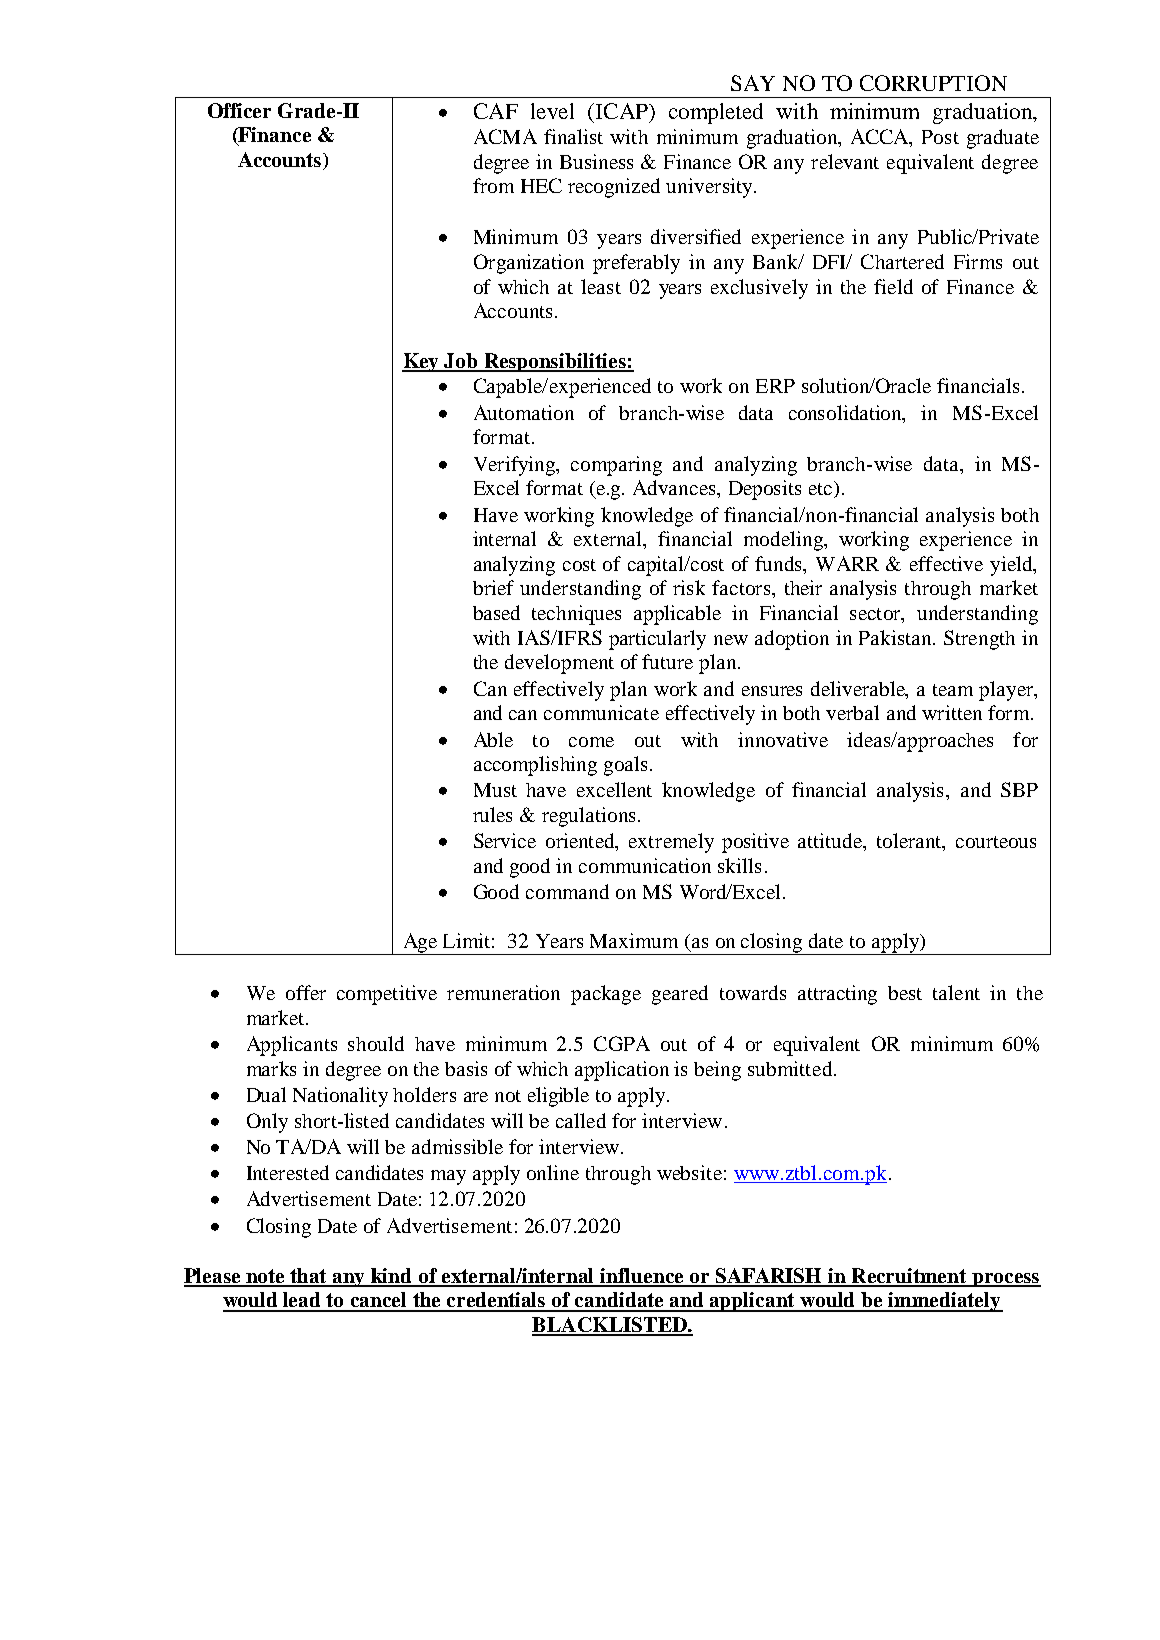 The width and height of the screenshot is (1160, 1640). Describe the element at coordinates (940, 137) in the screenshot. I see `Post` at that location.
